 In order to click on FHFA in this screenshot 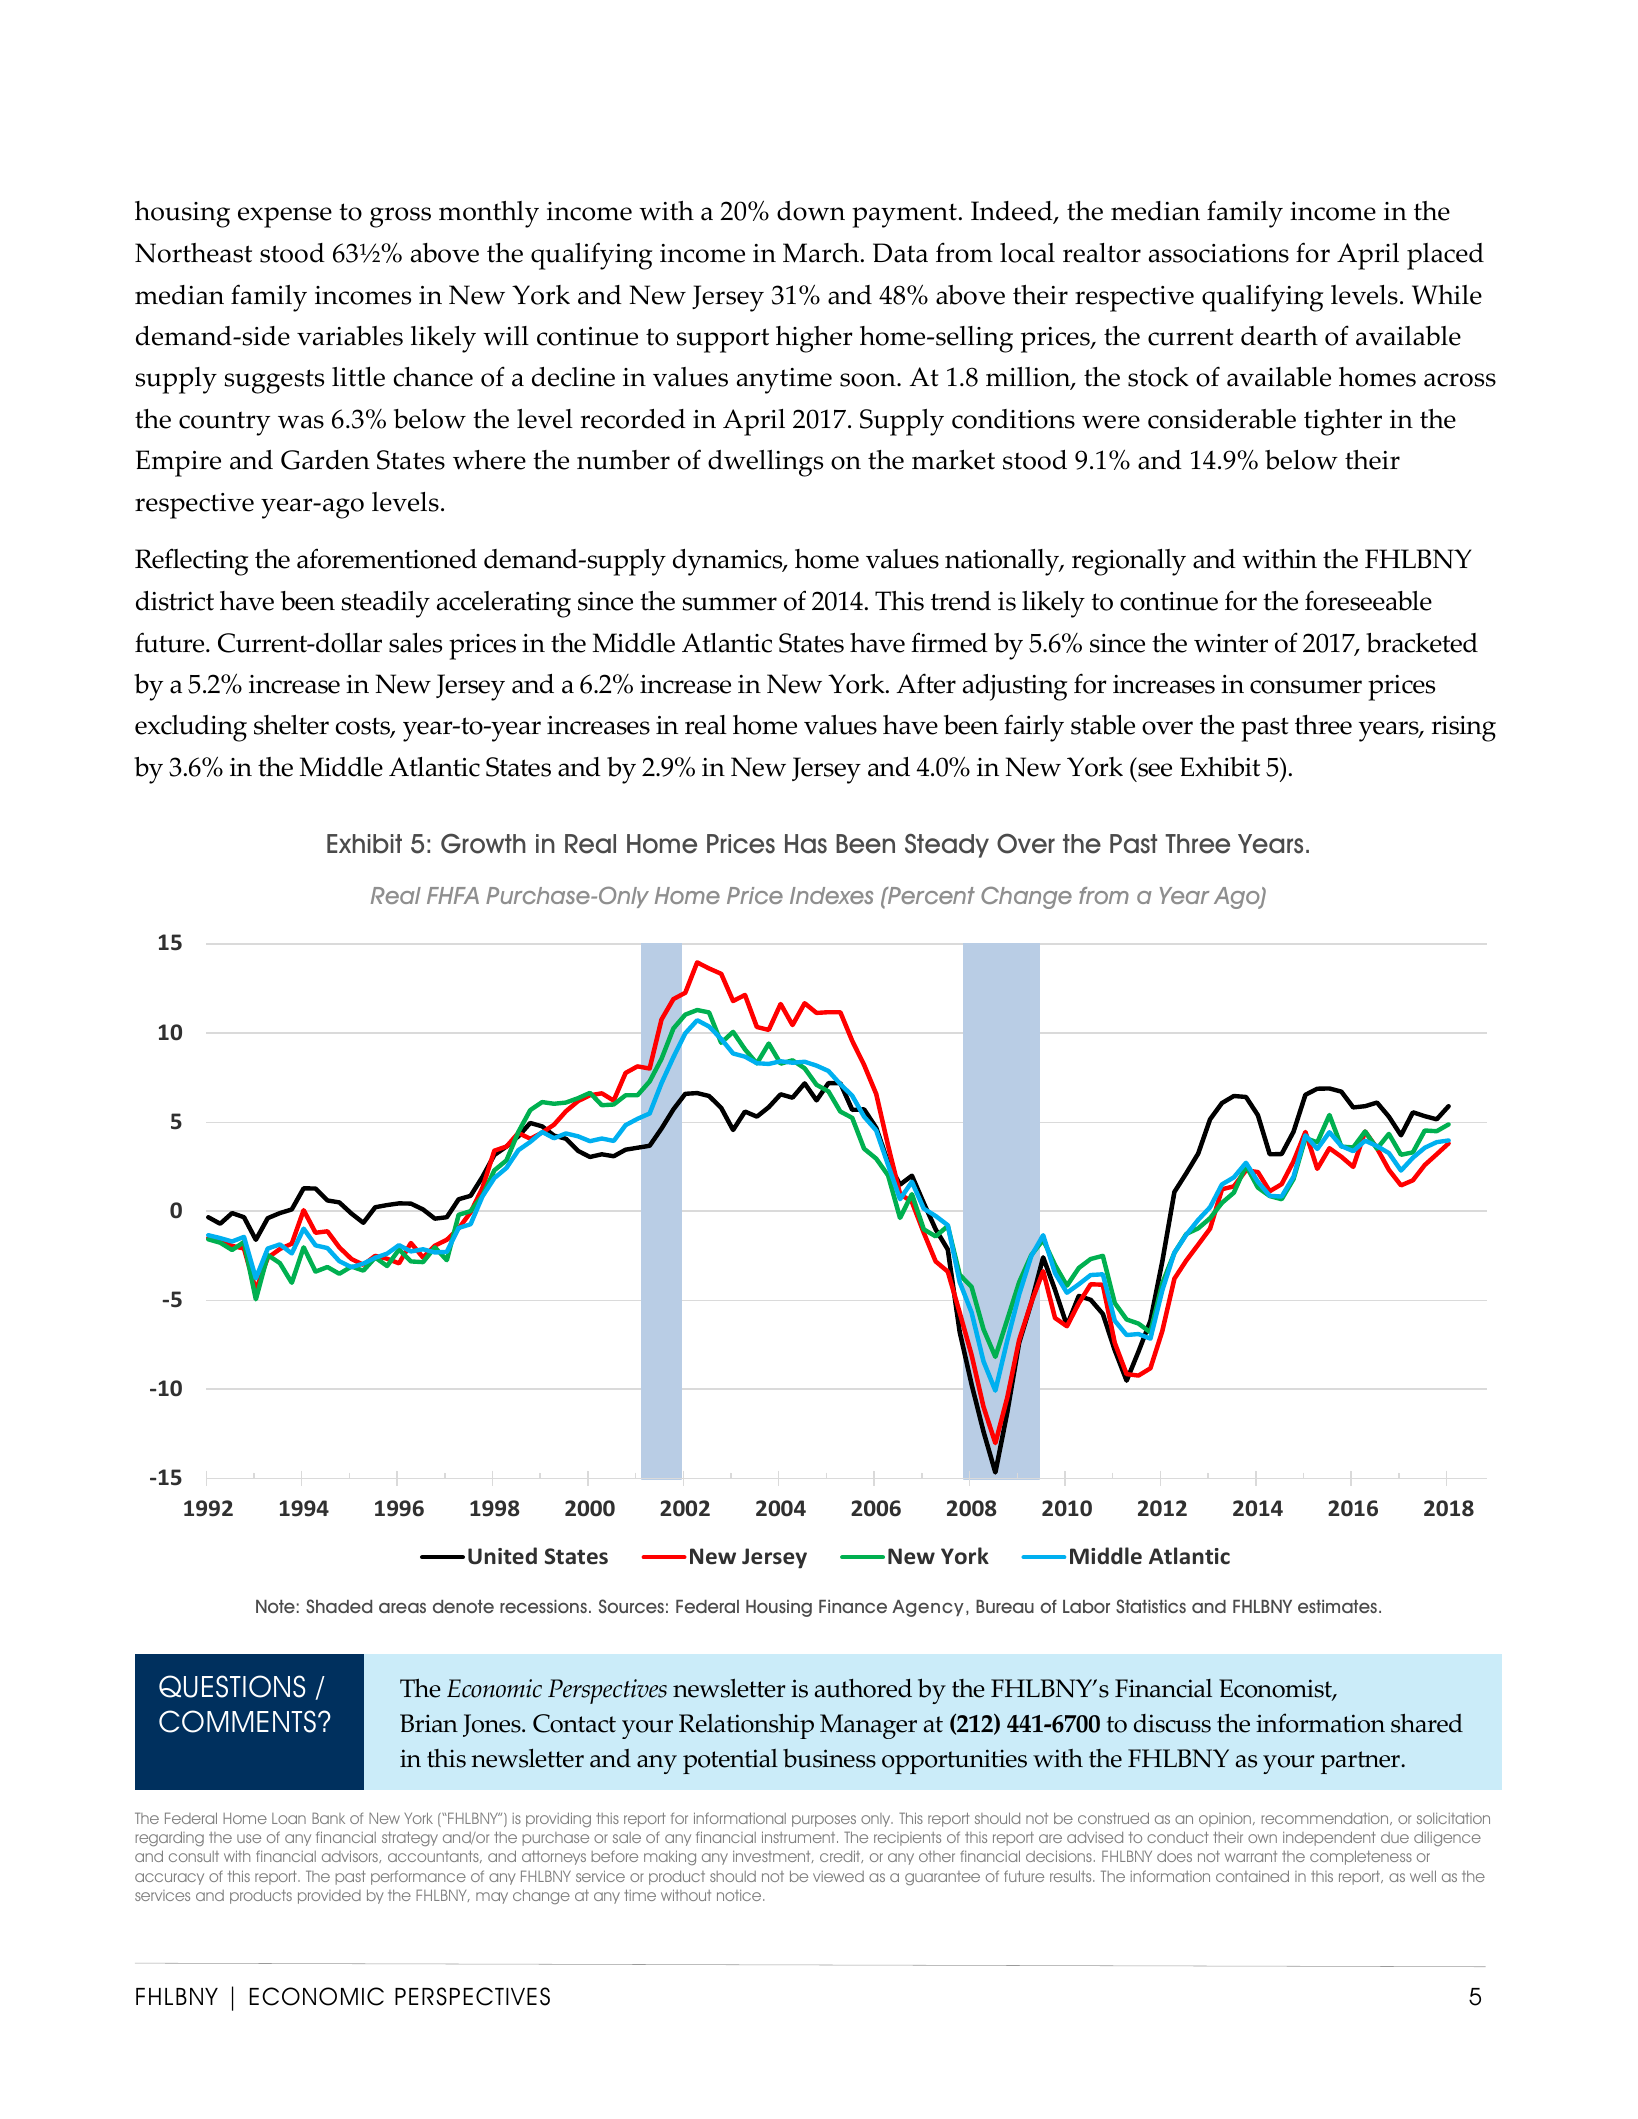, I will do `click(453, 895)`.
